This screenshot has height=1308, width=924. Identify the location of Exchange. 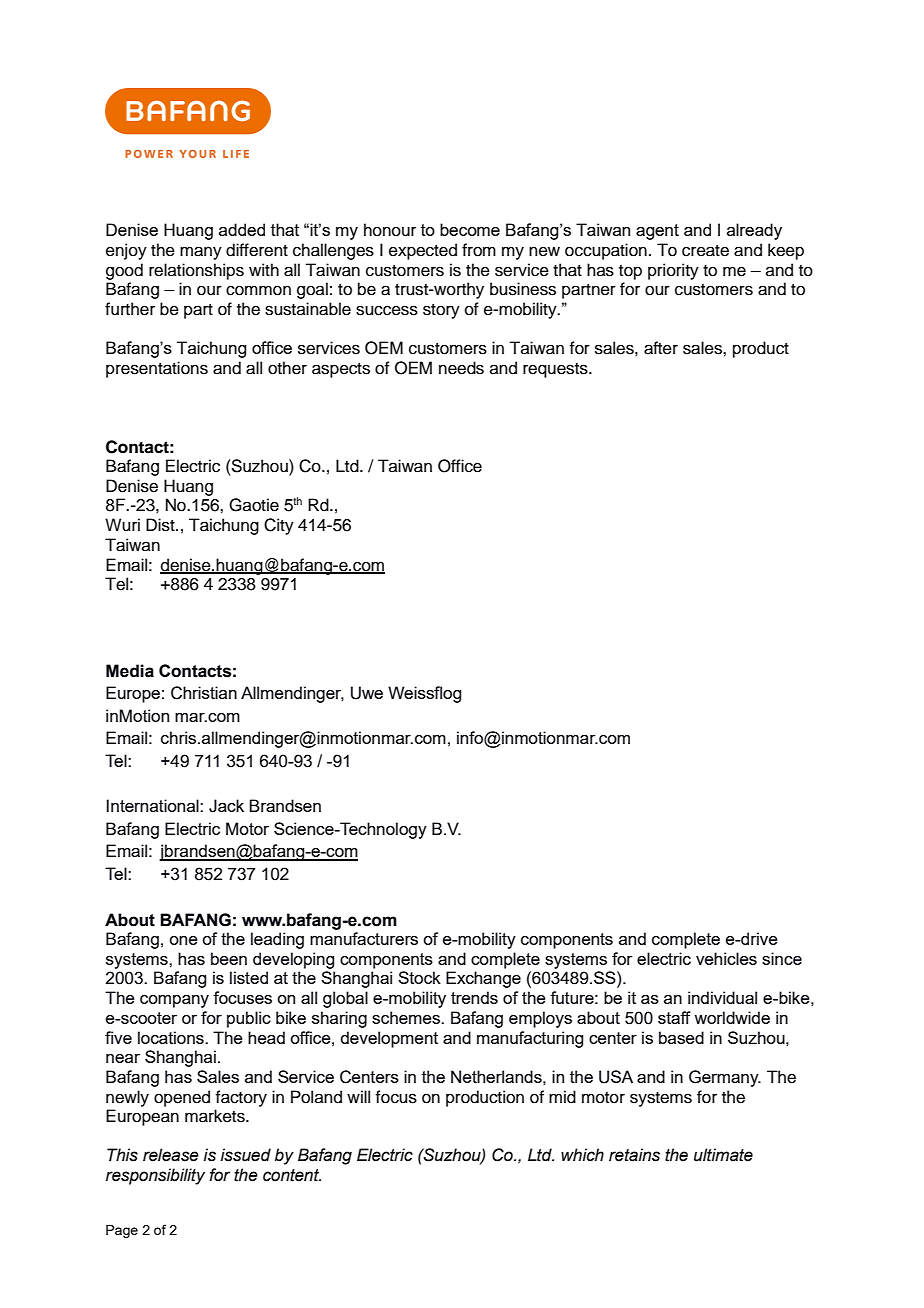
(483, 979).
